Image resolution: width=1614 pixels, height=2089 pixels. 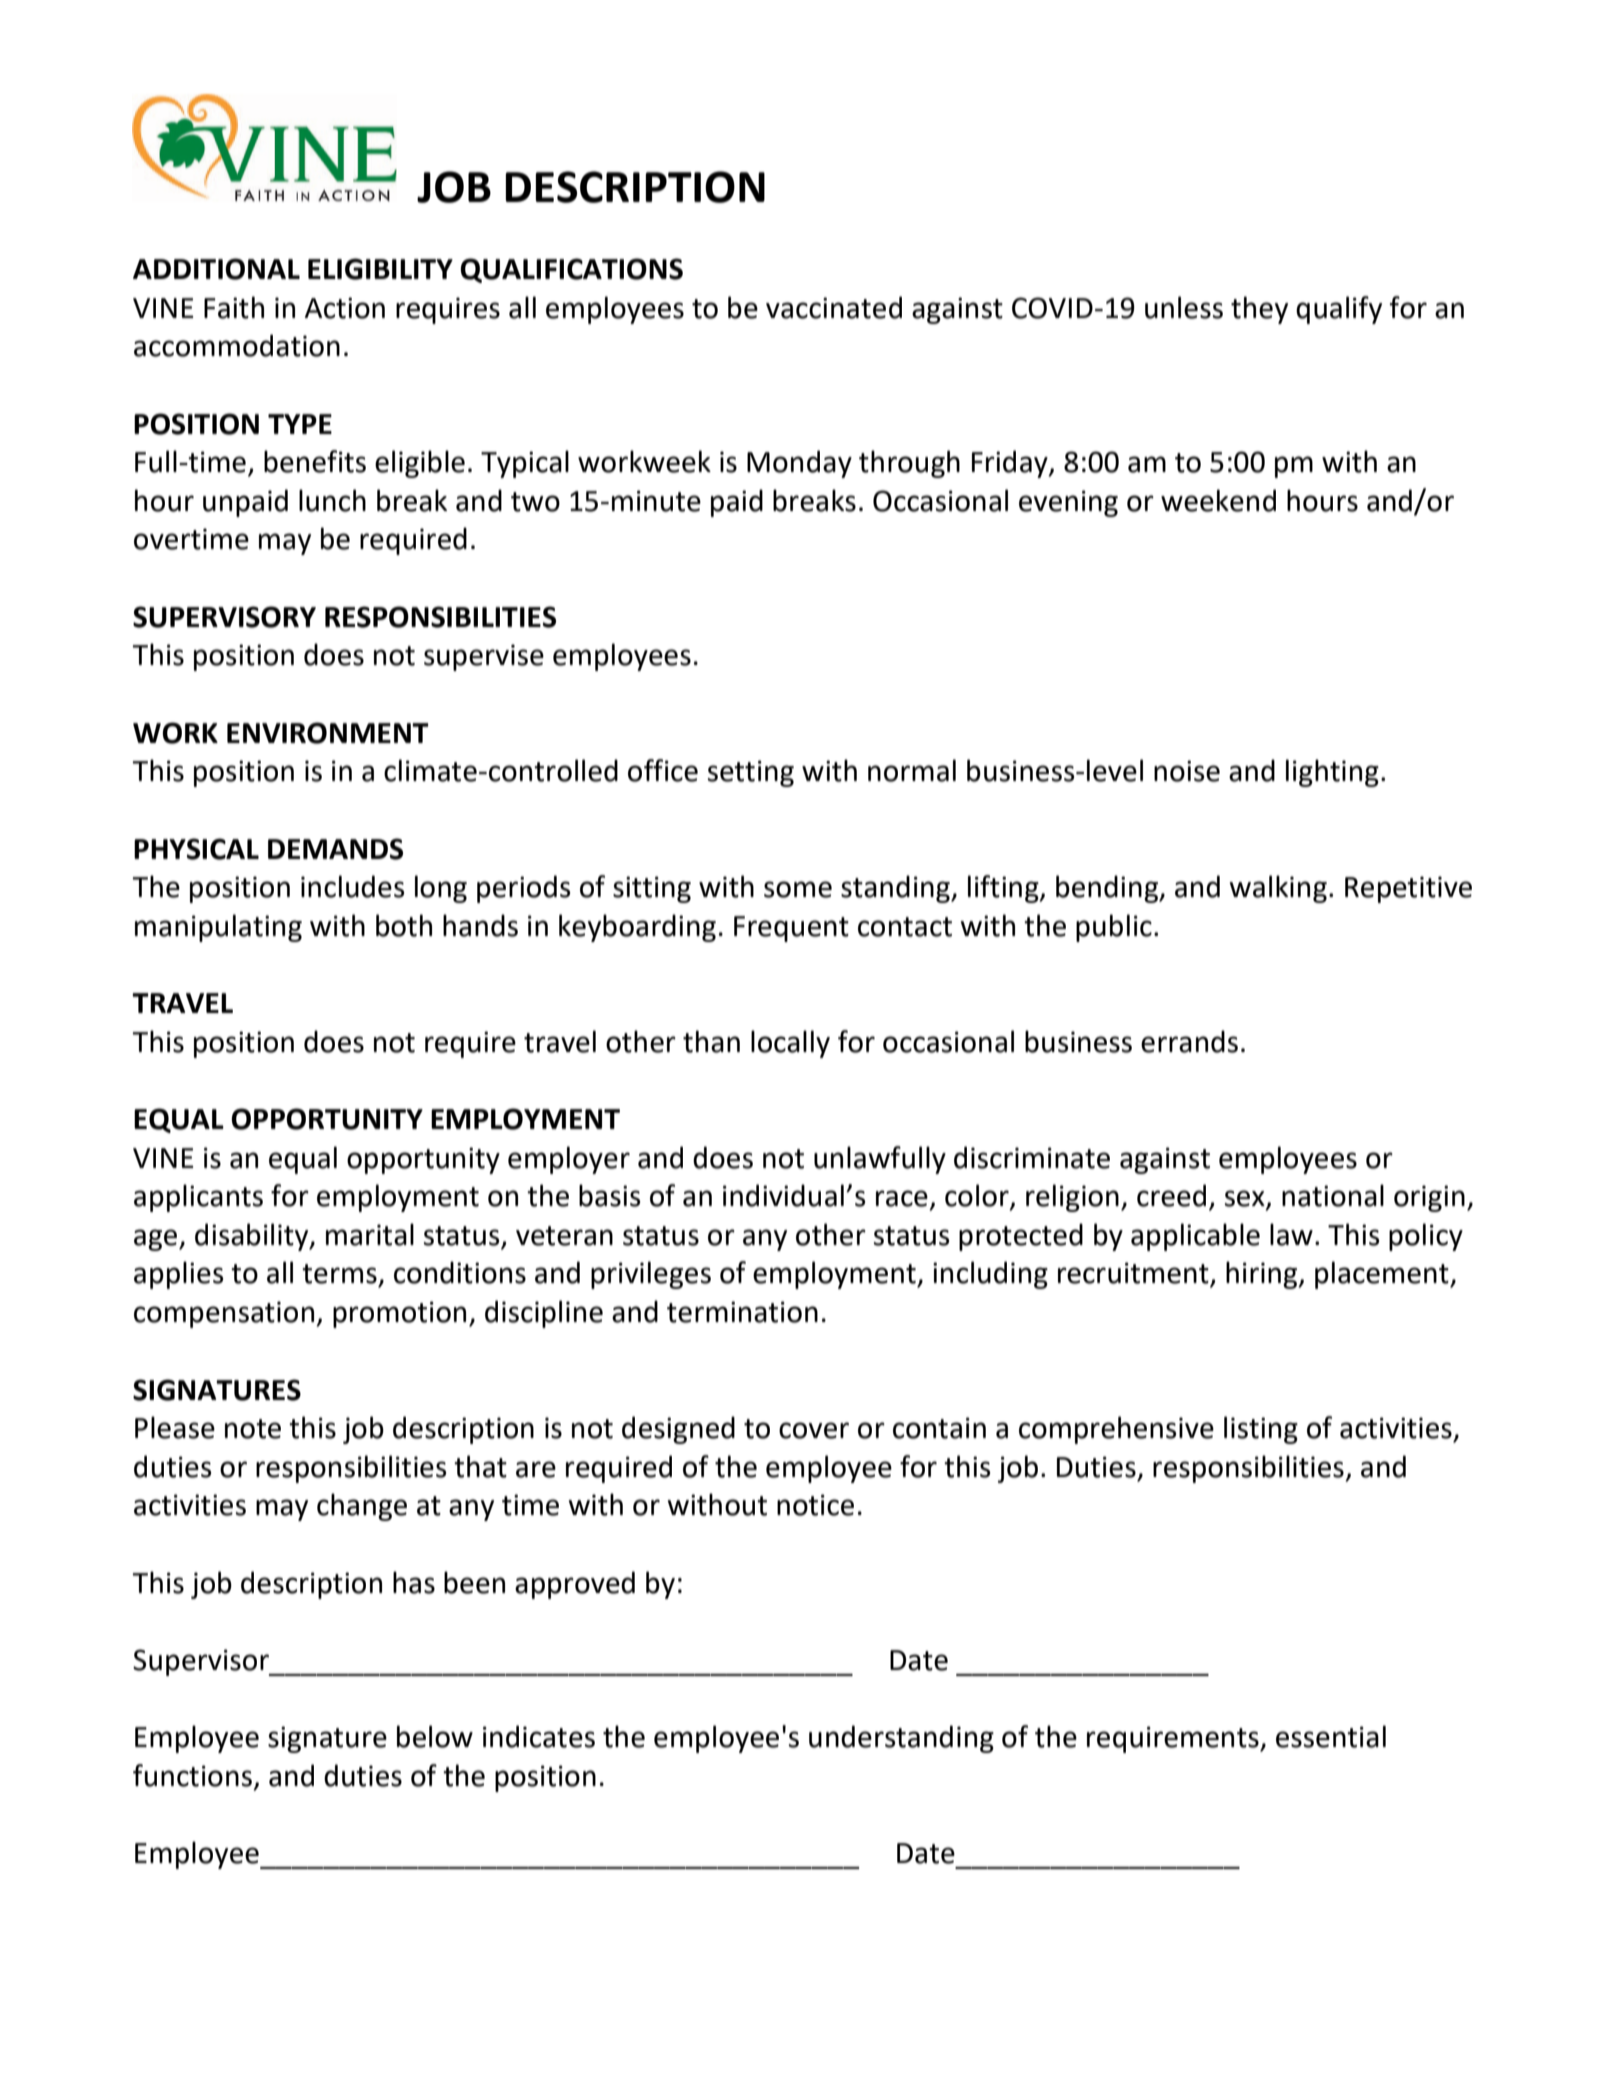 I want to click on hiring, so click(x=1263, y=1275).
